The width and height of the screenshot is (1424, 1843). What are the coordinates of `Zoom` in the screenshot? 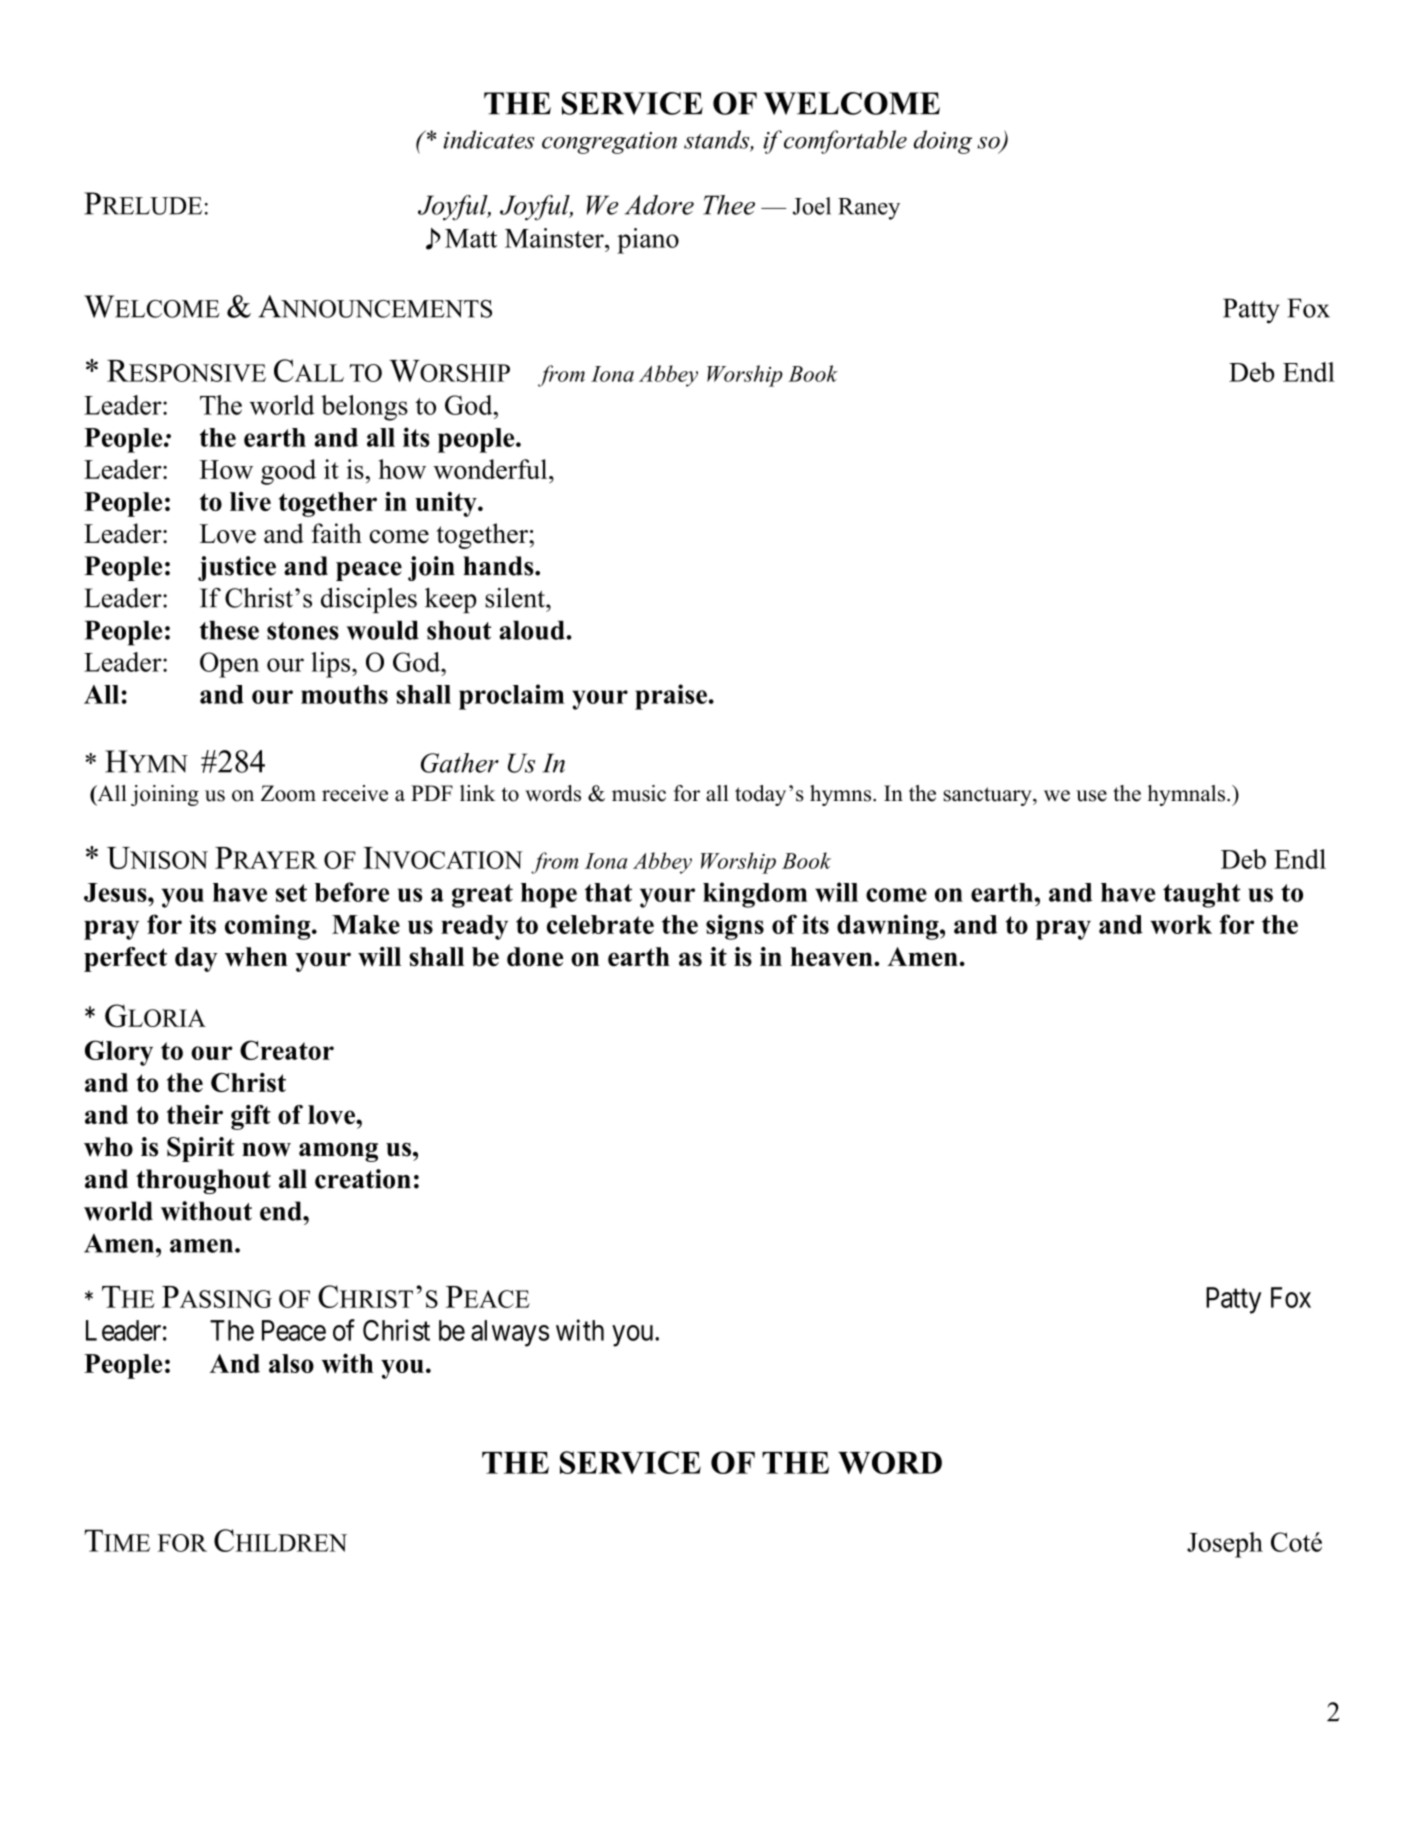 It's located at (288, 793).
